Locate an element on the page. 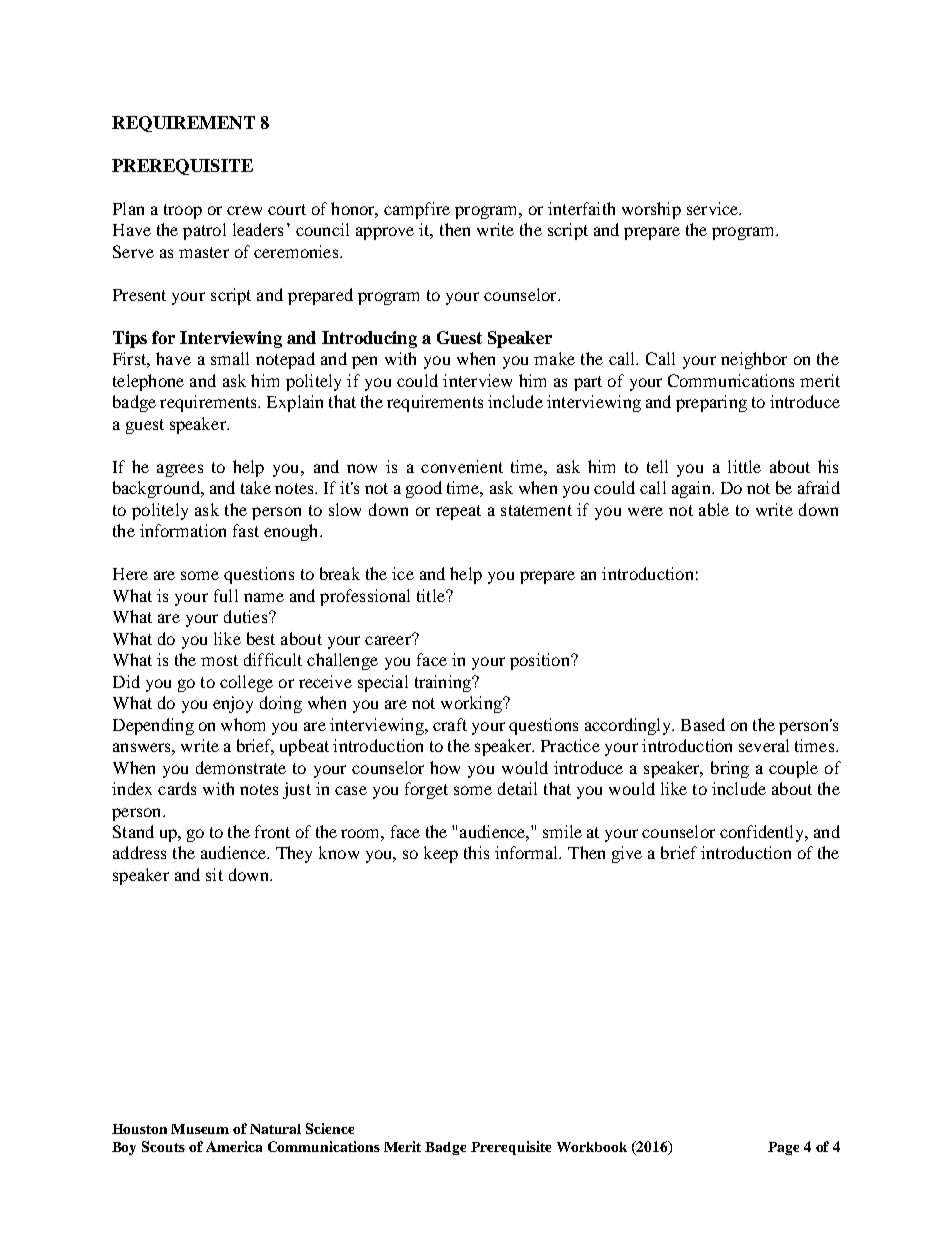 The width and height of the image is (952, 1233). most is located at coordinates (219, 660).
